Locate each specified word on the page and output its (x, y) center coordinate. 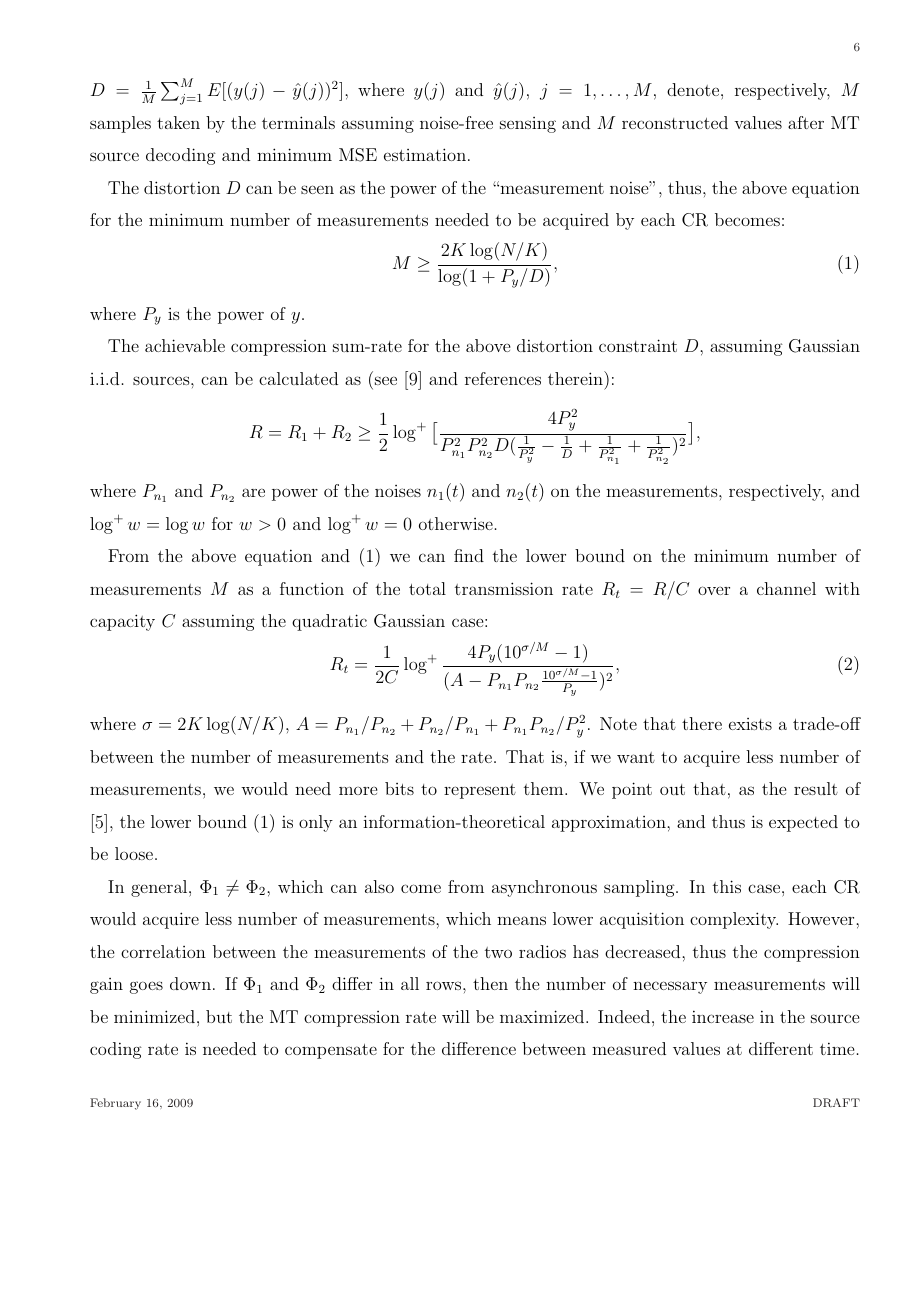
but (219, 1016)
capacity (122, 622)
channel (786, 588)
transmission (504, 588)
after (806, 122)
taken (178, 122)
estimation (425, 154)
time (837, 1048)
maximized (543, 1016)
